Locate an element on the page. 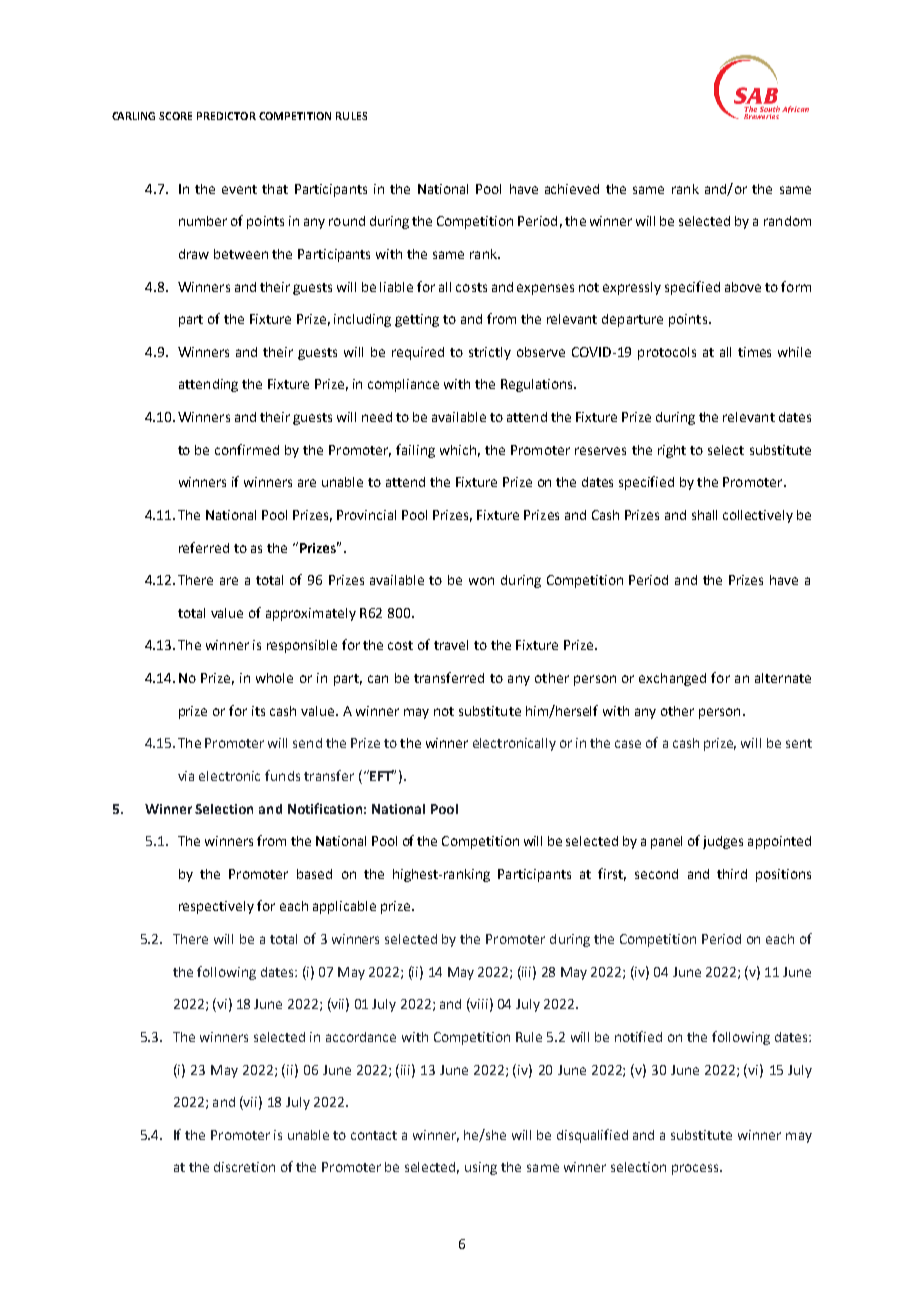 This image has height=1308, width=924. exchanged is located at coordinates (672, 679).
